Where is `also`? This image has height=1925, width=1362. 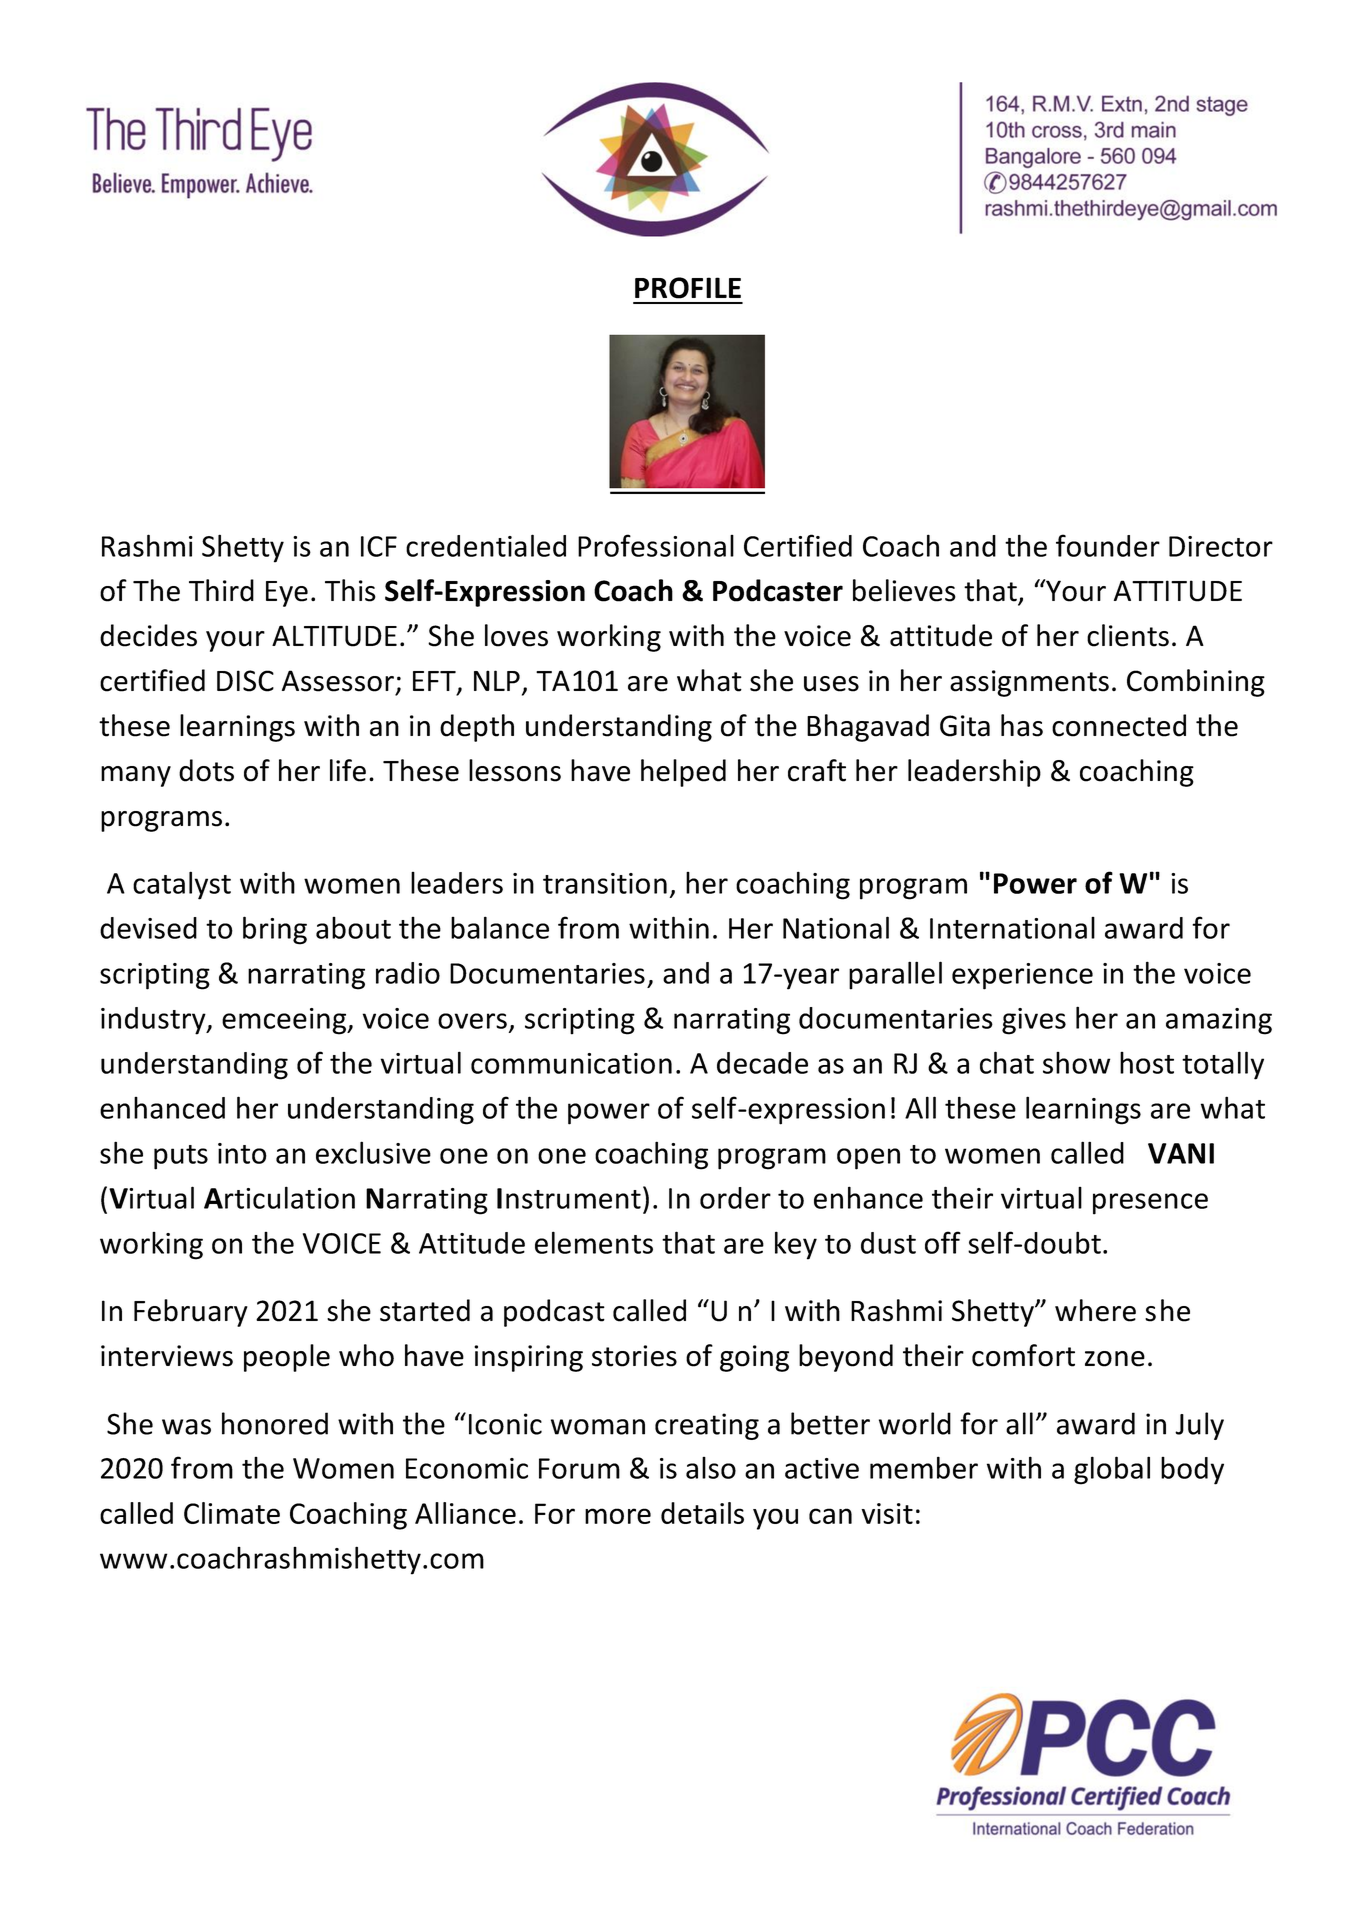 also is located at coordinates (711, 1468).
